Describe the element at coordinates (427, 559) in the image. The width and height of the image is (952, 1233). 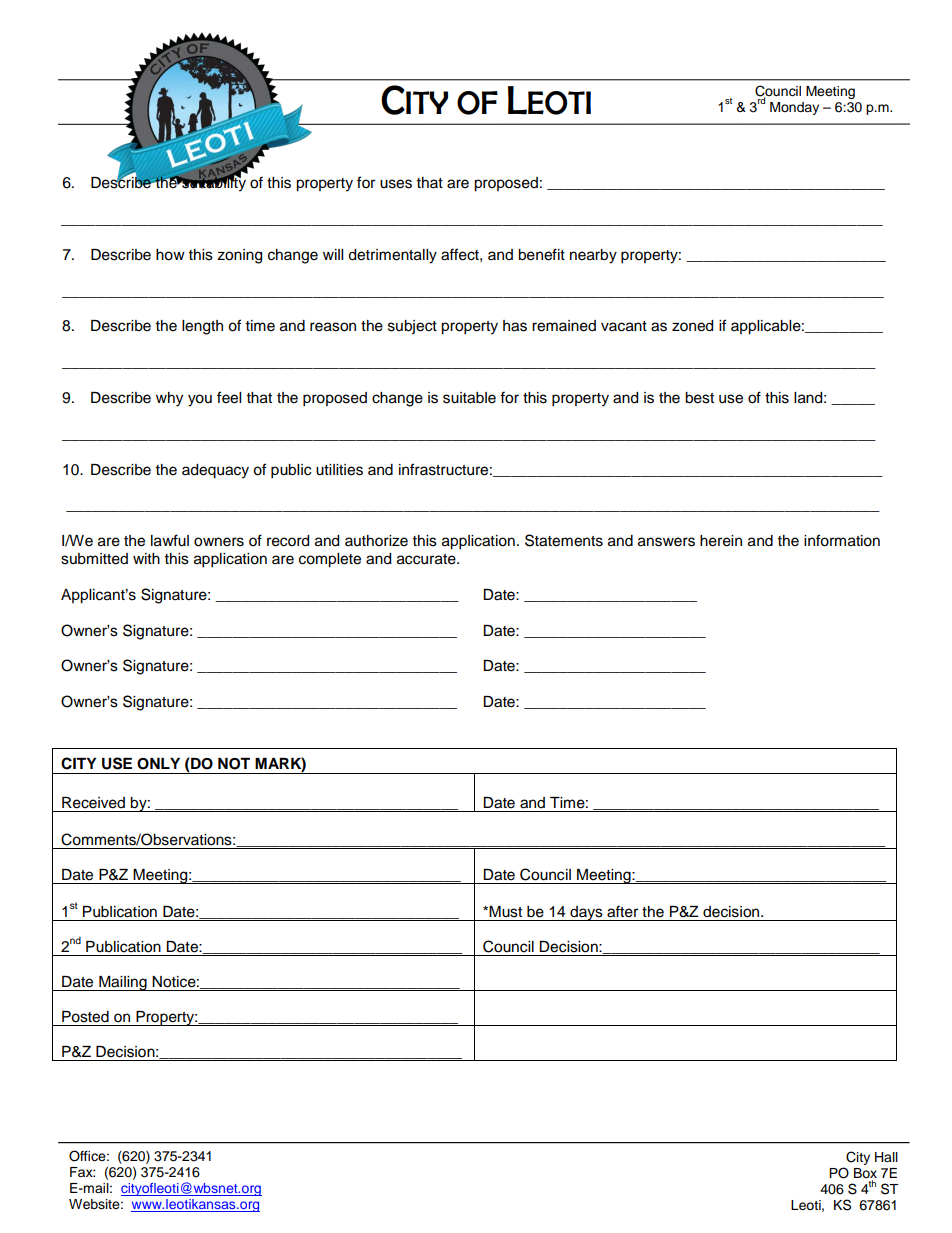
I see `accurate` at that location.
